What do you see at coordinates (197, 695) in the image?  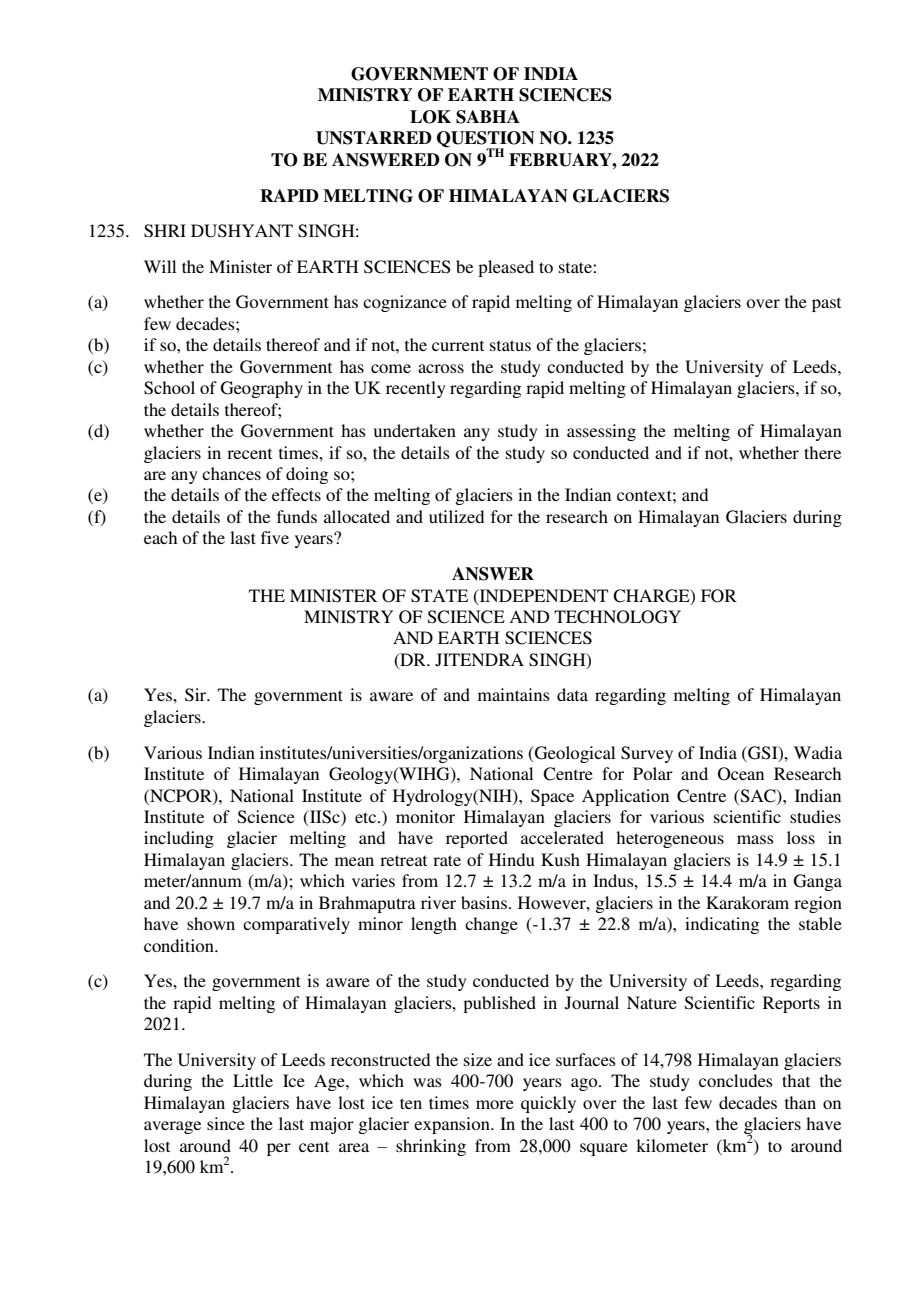 I see `Sir` at bounding box center [197, 695].
